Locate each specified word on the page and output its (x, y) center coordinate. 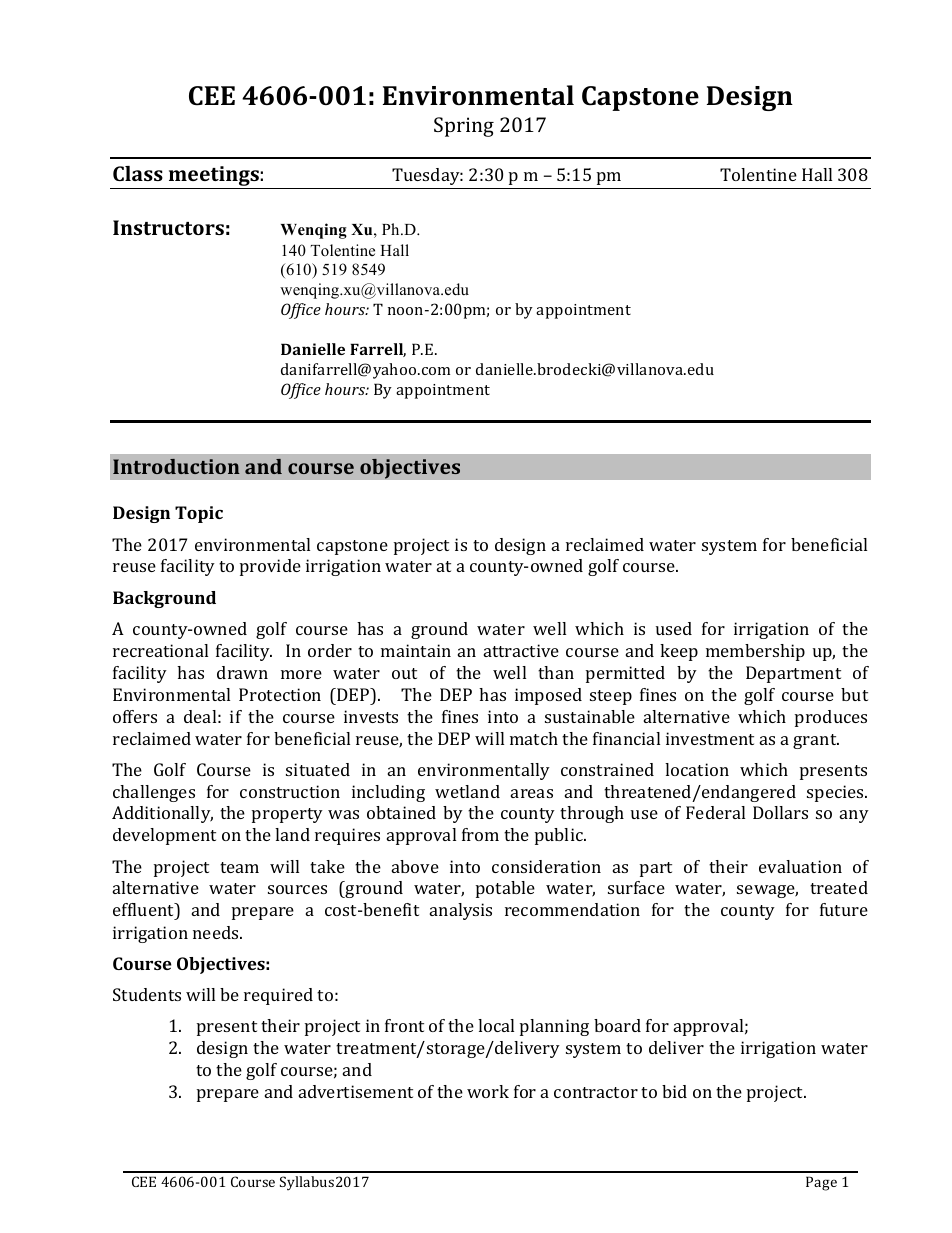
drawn (242, 672)
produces (831, 718)
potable (505, 889)
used (674, 628)
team (239, 867)
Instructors (168, 227)
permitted (625, 674)
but (854, 694)
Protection (280, 694)
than (556, 672)
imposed (548, 696)
